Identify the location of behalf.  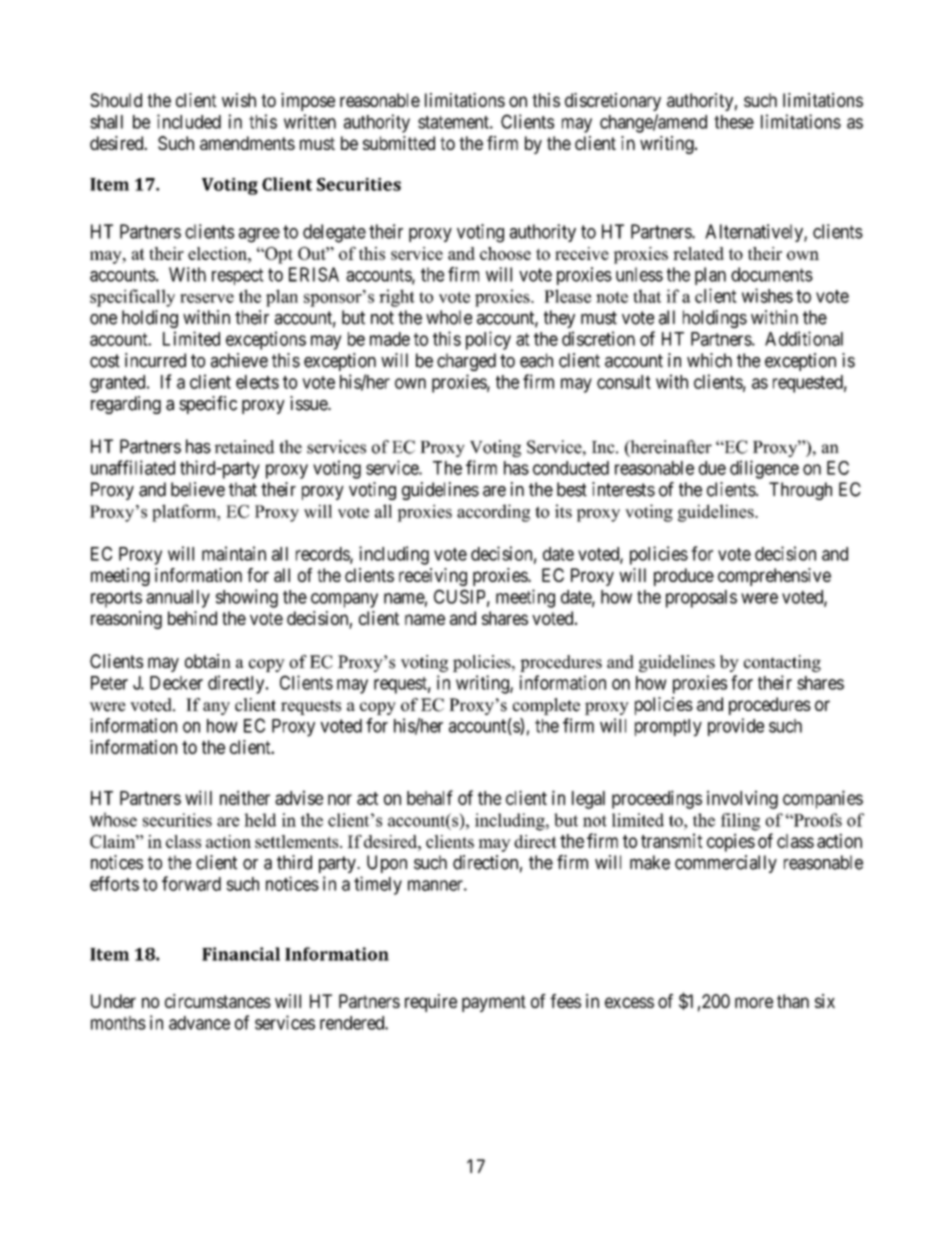
(430, 797).
